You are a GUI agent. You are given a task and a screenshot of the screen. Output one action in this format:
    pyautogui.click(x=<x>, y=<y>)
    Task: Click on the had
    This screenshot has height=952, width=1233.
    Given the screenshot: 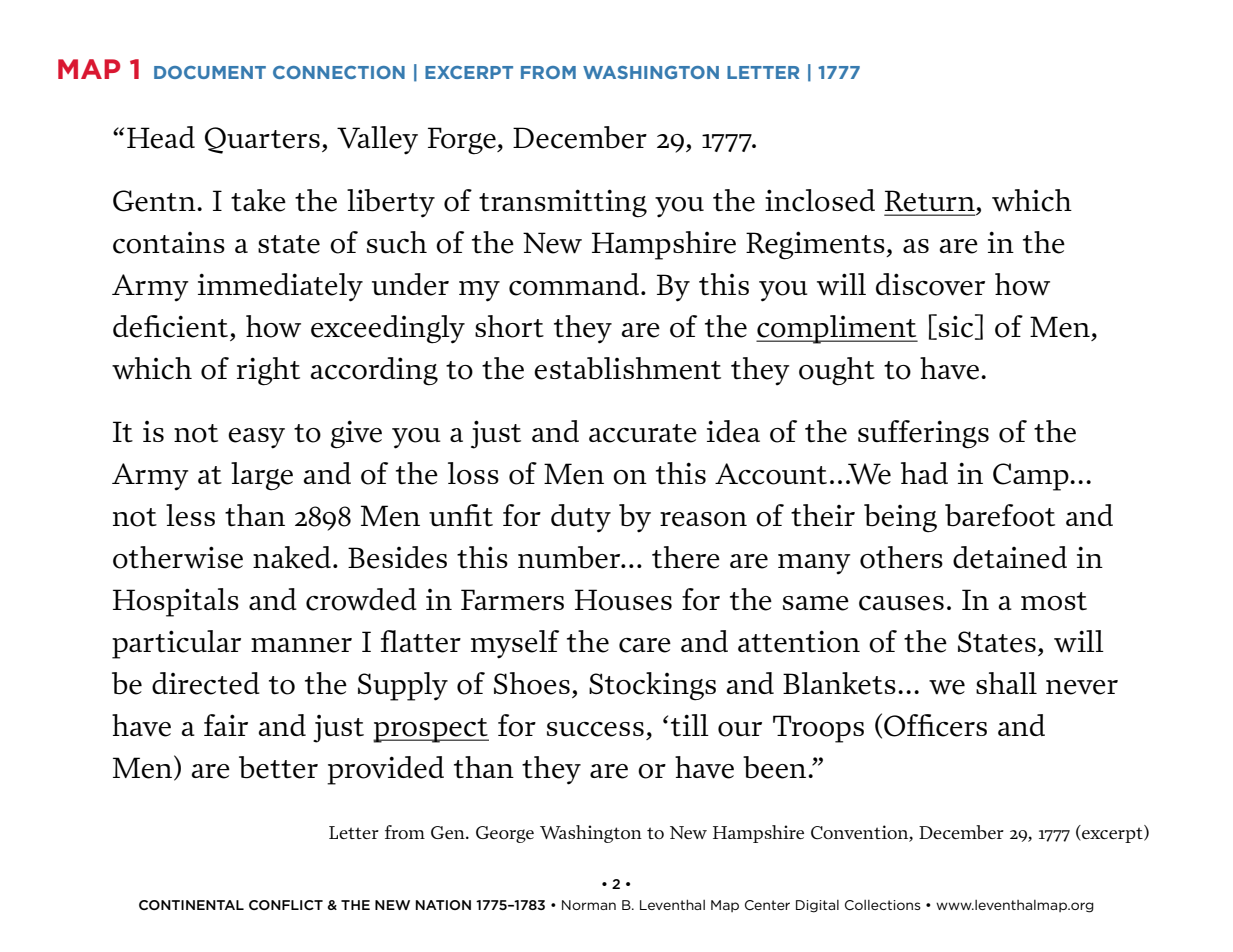 What is the action you would take?
    pyautogui.click(x=924, y=473)
